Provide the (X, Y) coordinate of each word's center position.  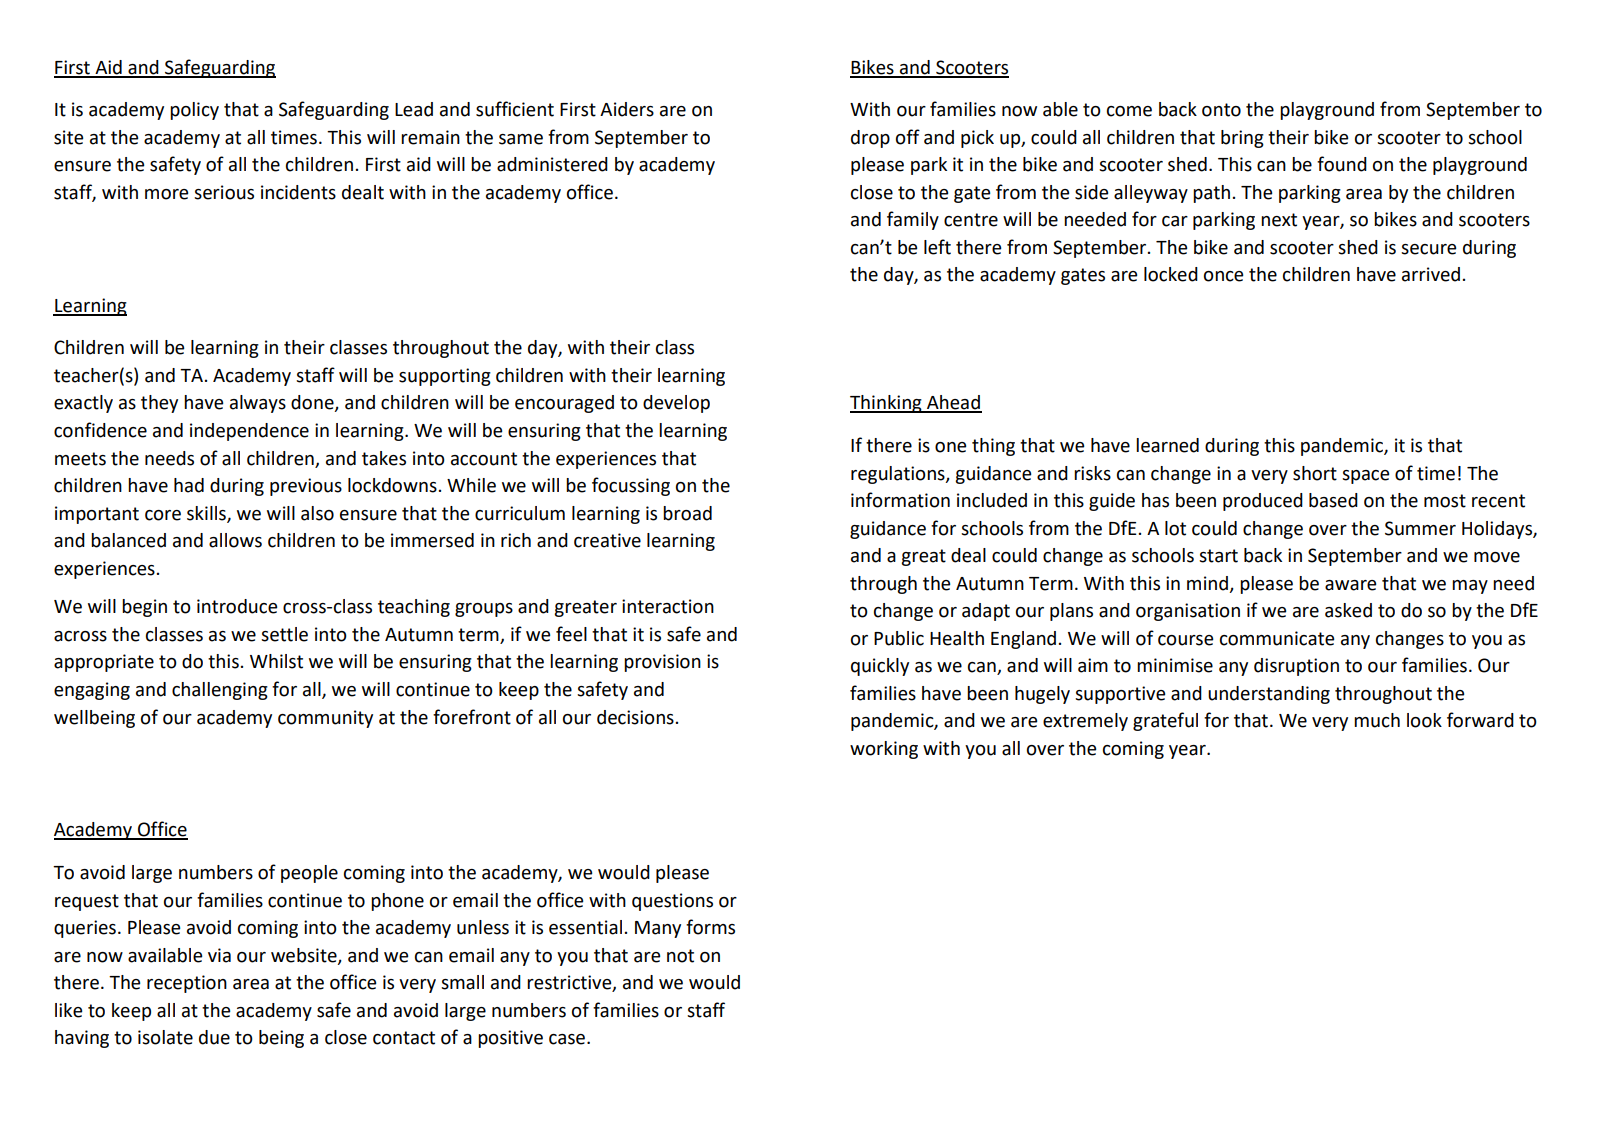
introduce (237, 606)
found (1342, 164)
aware (1351, 585)
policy (194, 111)
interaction (668, 606)
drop (870, 139)
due (214, 1037)
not (680, 956)
